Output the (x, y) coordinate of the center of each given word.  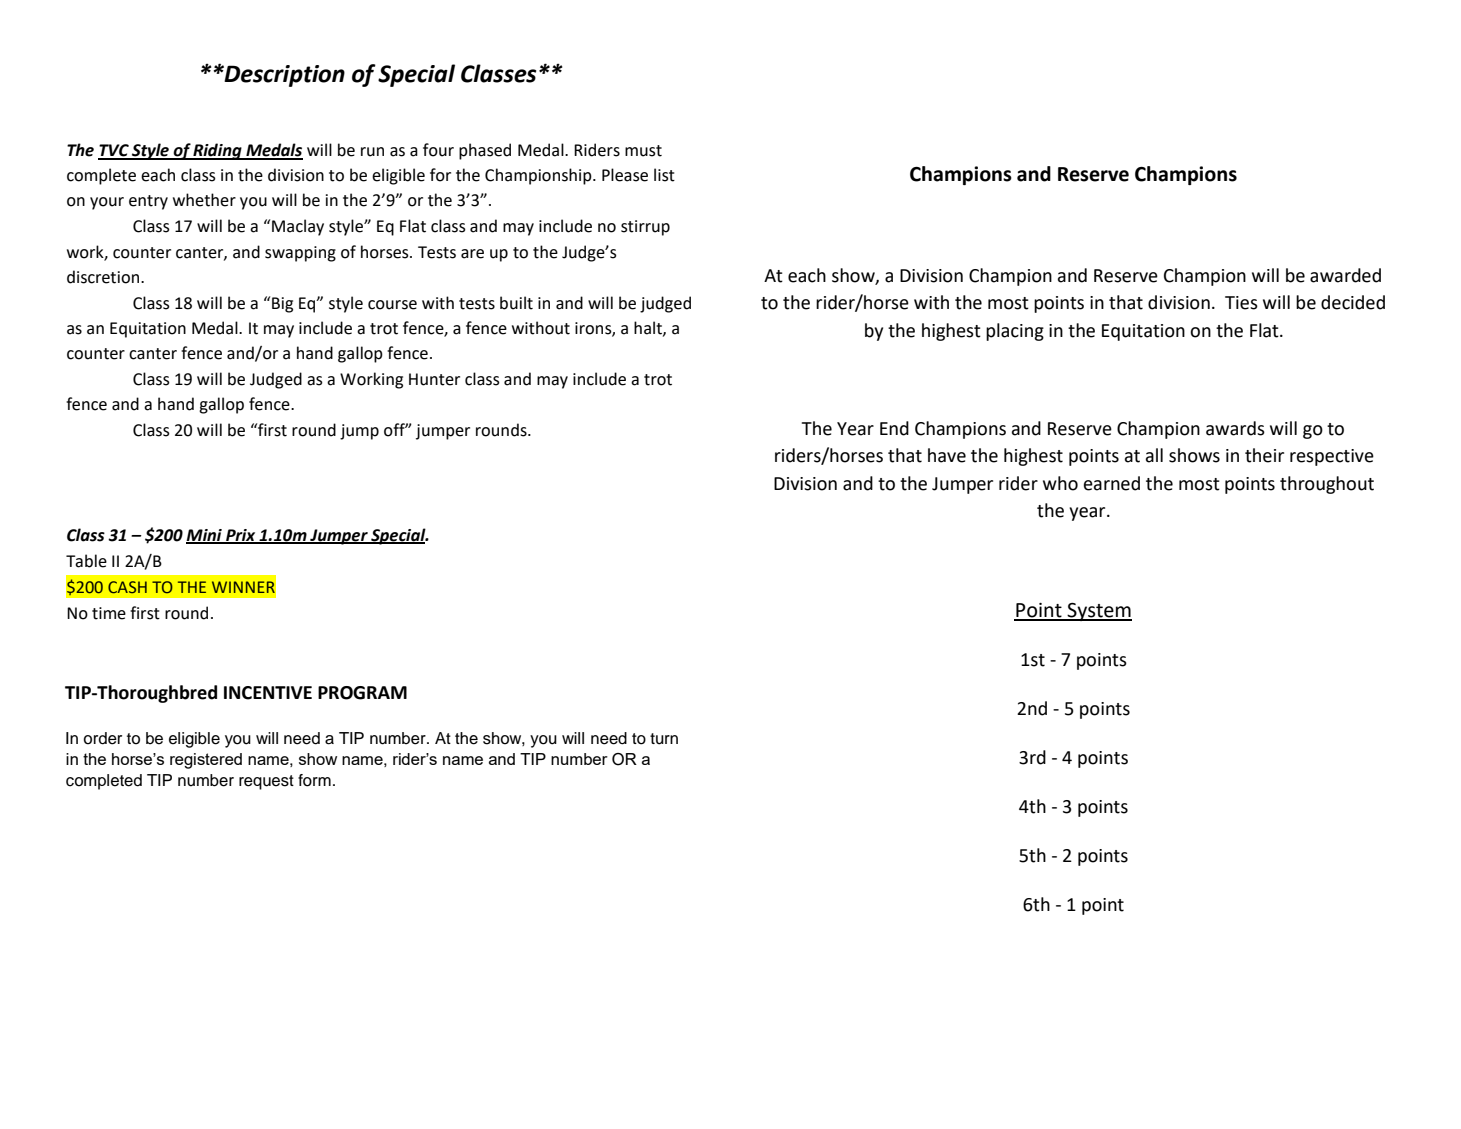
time (109, 613)
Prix (241, 536)
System (1099, 612)
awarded (1345, 275)
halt (649, 328)
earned (1112, 483)
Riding (218, 151)
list (664, 175)
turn (664, 739)
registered (206, 761)
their (1264, 455)
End (894, 428)
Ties (1241, 303)
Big (282, 305)
